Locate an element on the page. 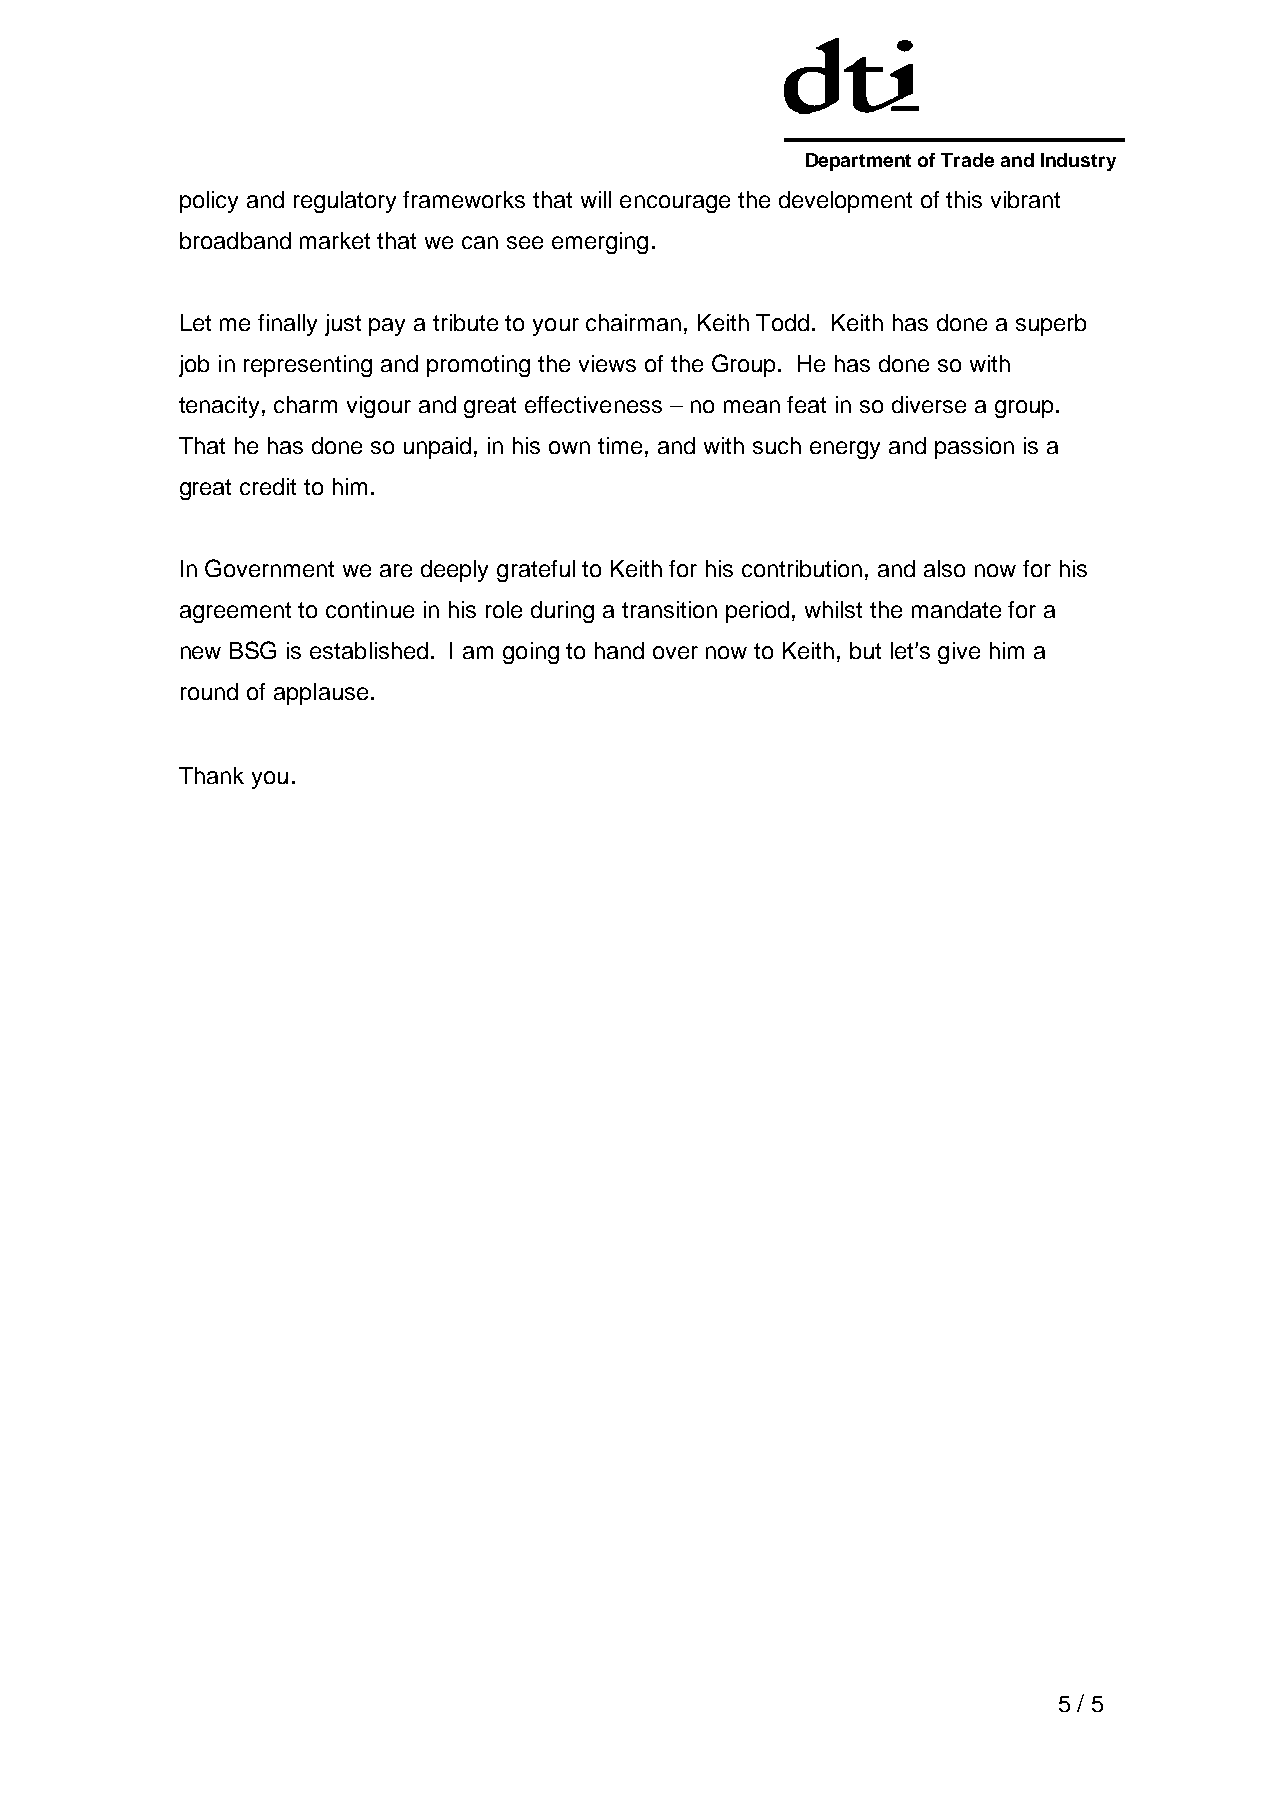 This page has width=1284, height=1817. diverse is located at coordinates (929, 404).
